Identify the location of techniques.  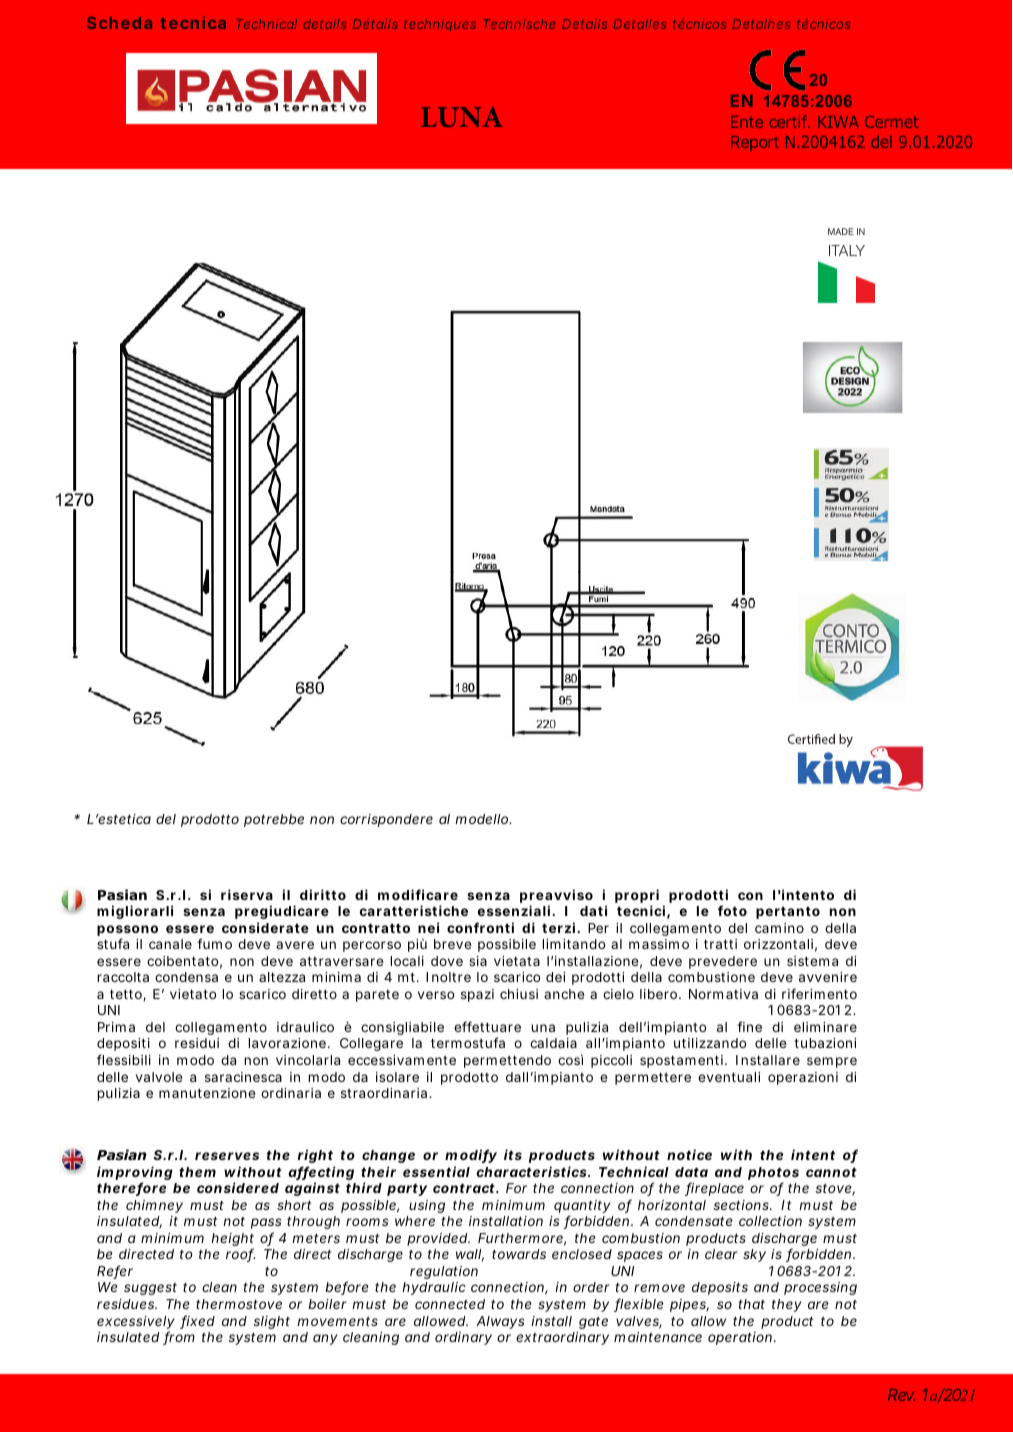
(440, 25).
